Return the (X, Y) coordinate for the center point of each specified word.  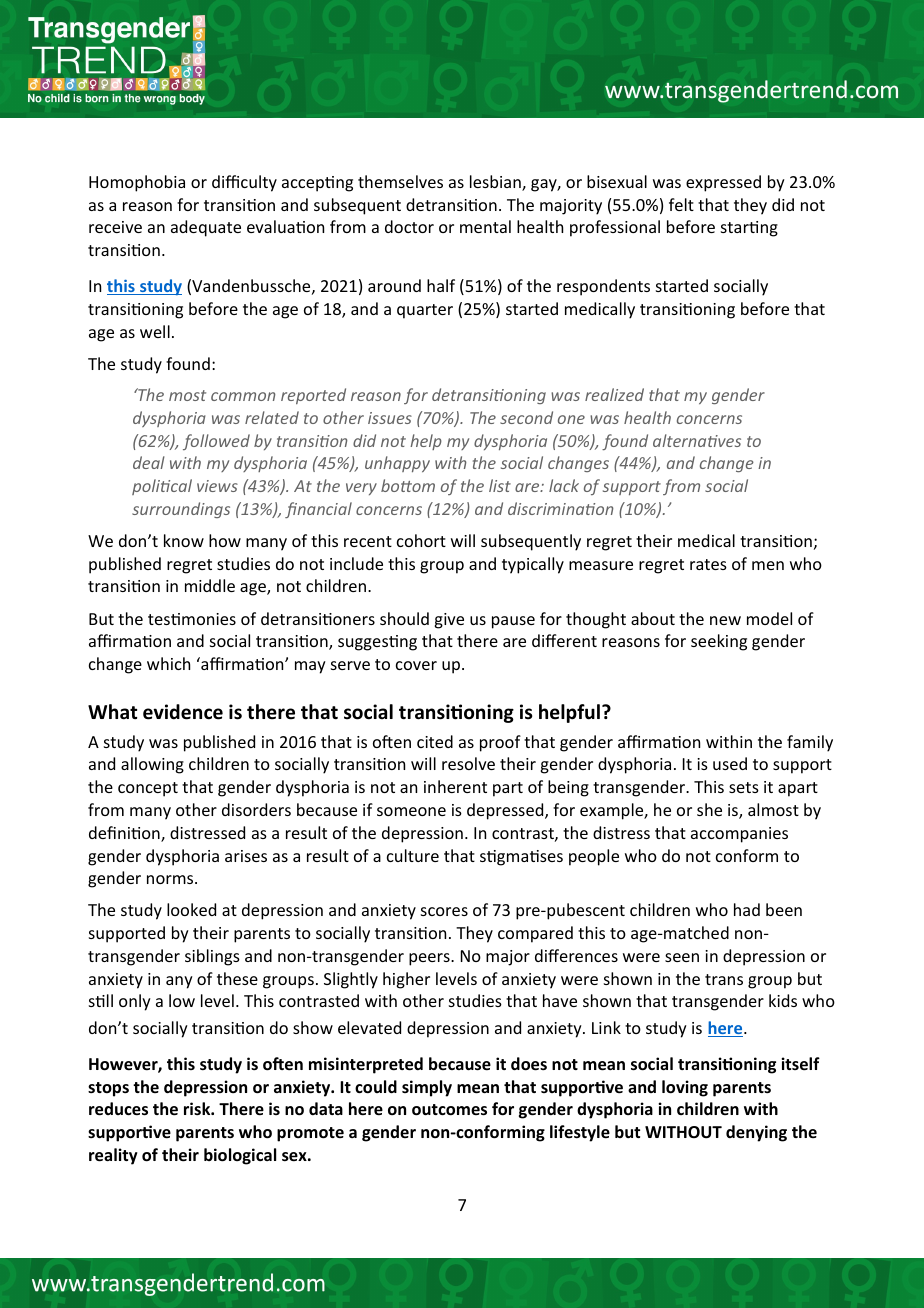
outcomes (449, 1110)
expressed (723, 183)
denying (756, 1133)
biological (240, 1156)
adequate (206, 228)
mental (485, 226)
